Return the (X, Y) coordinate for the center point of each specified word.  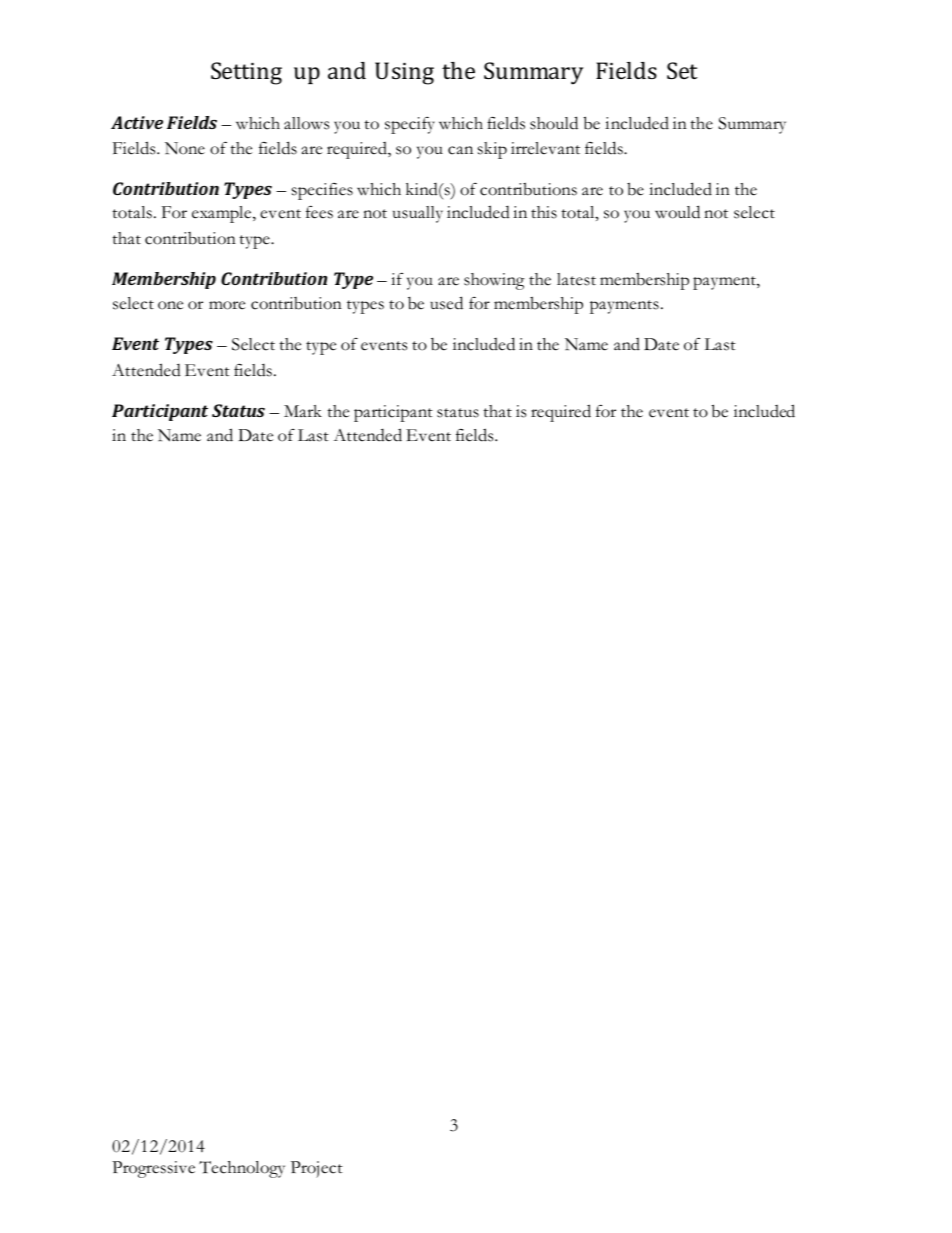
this (544, 212)
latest (576, 279)
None (185, 148)
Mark (303, 411)
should (554, 123)
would (677, 212)
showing (494, 281)
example (223, 214)
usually (418, 214)
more (227, 305)
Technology (242, 1169)
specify (410, 125)
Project (317, 1169)
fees (319, 212)
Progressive (153, 1169)
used (446, 303)
